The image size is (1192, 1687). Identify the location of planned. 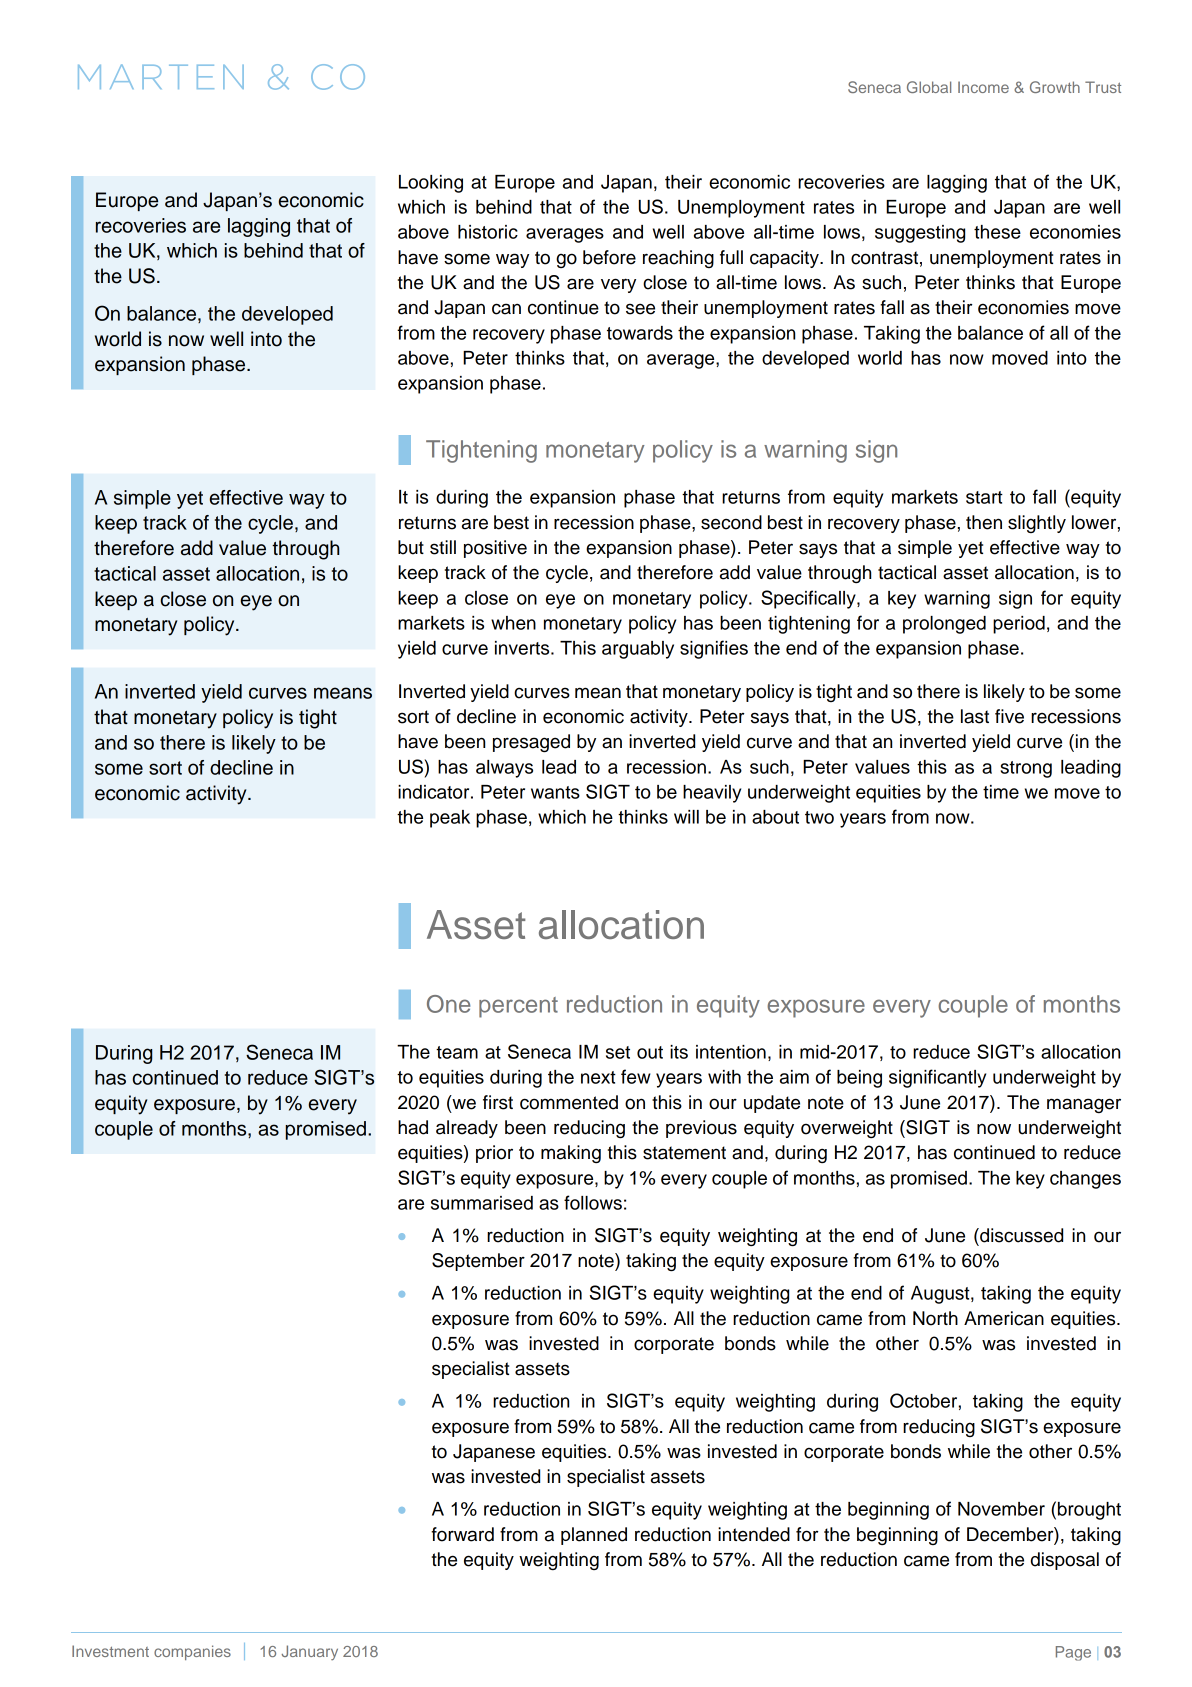
(594, 1536).
